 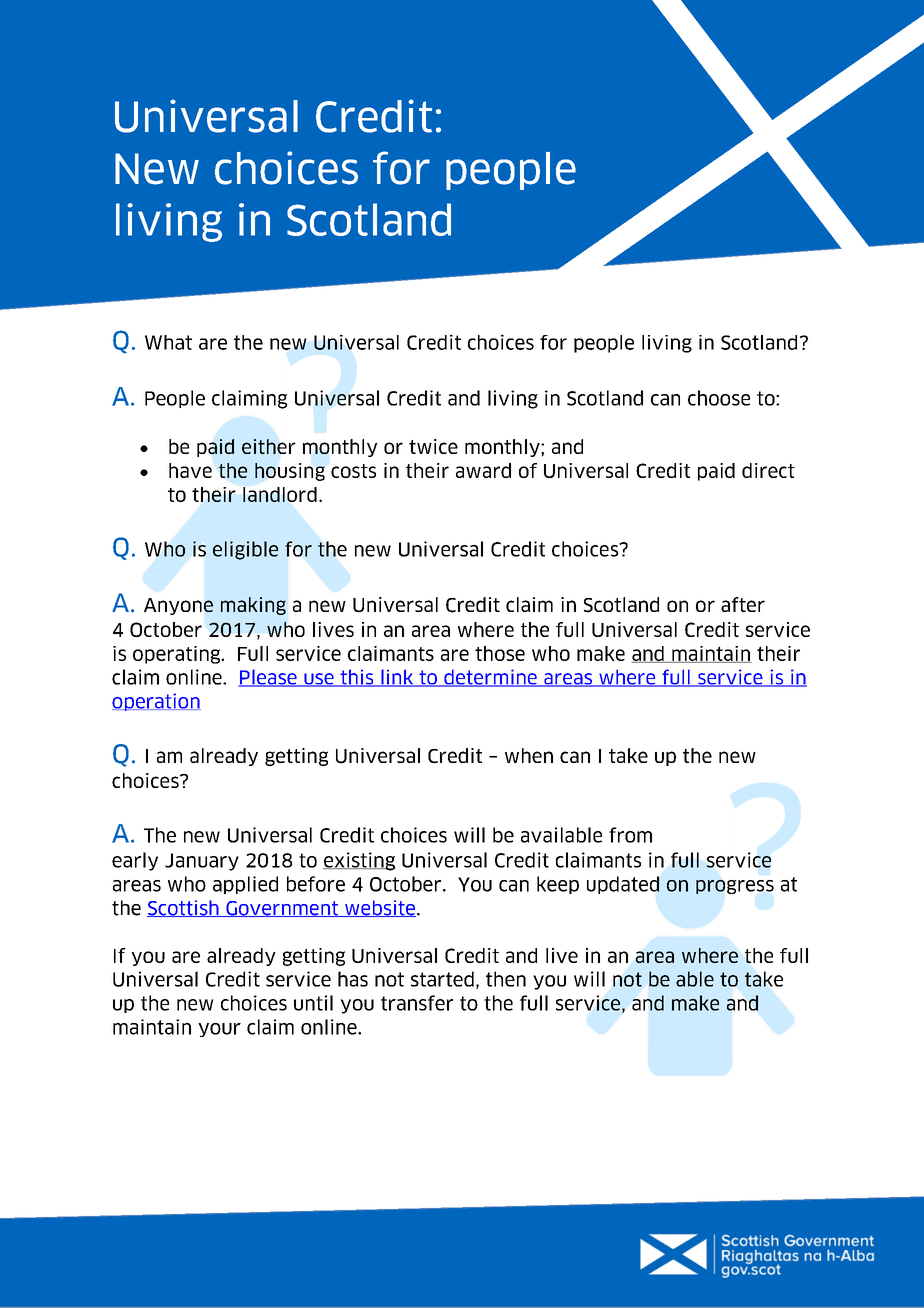 What do you see at coordinates (219, 1030) in the screenshot?
I see `your` at bounding box center [219, 1030].
